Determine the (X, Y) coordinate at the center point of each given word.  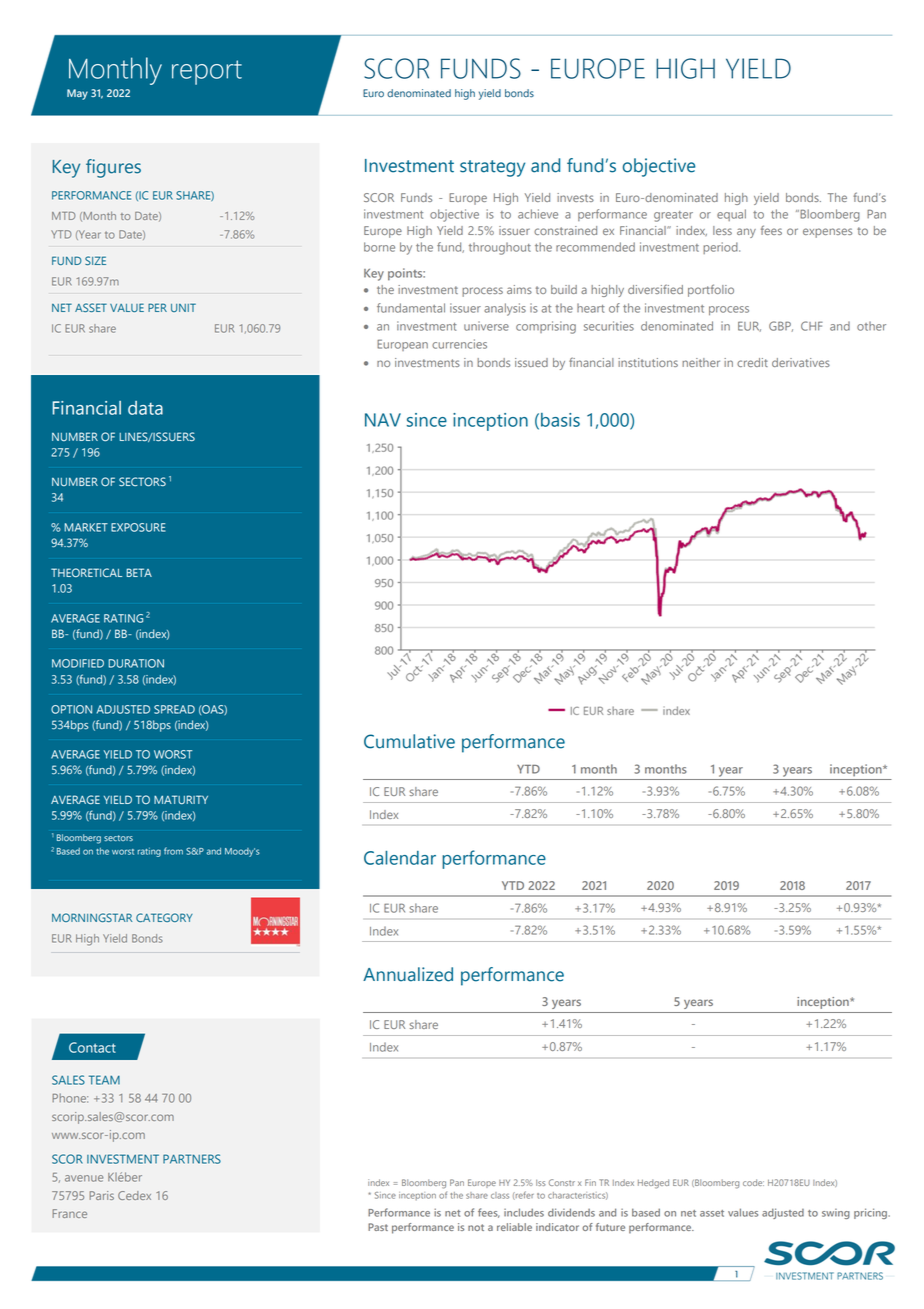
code (753, 1182)
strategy (492, 168)
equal (731, 215)
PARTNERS (192, 1159)
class (500, 1195)
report (207, 72)
